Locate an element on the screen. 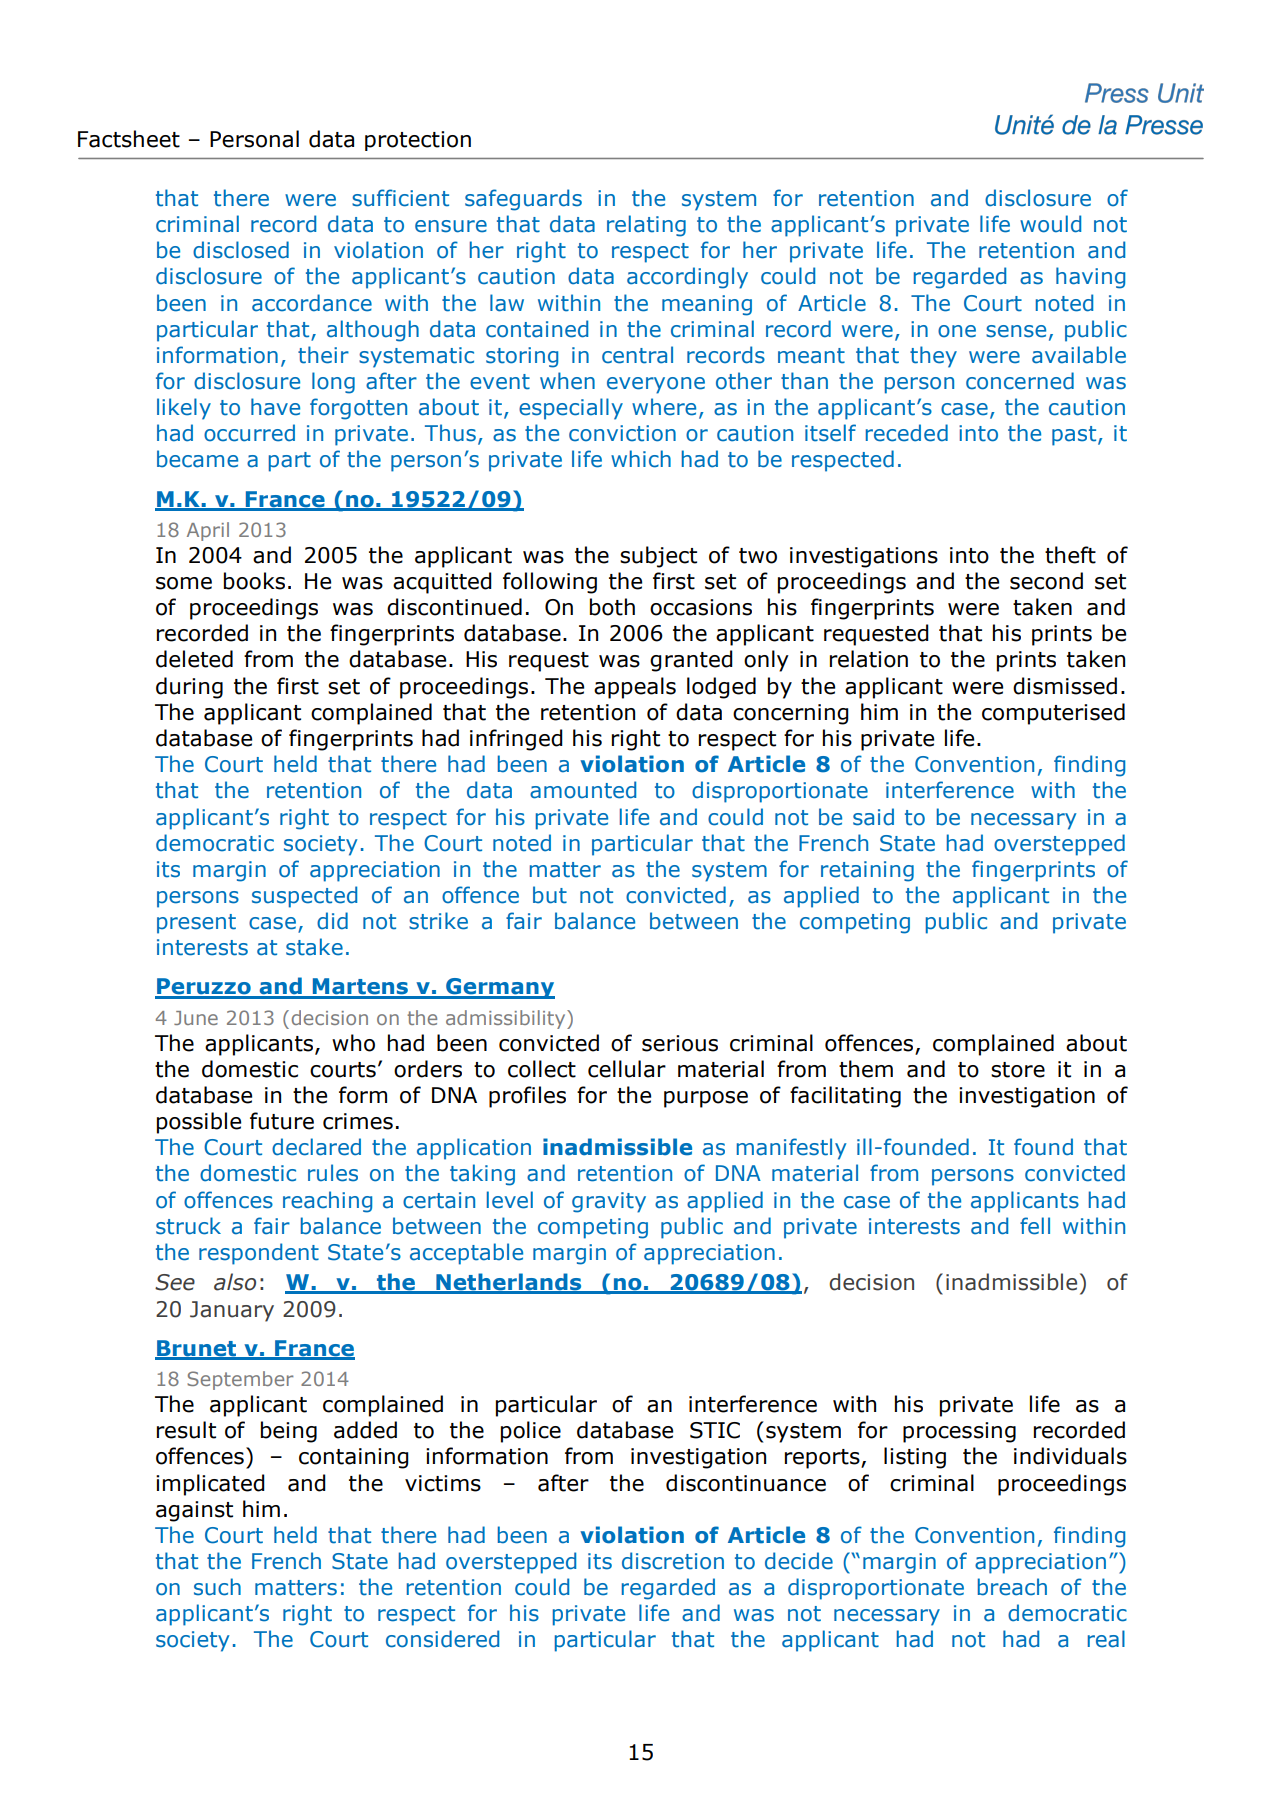 The height and width of the screenshot is (1813, 1282). who is located at coordinates (353, 1043).
